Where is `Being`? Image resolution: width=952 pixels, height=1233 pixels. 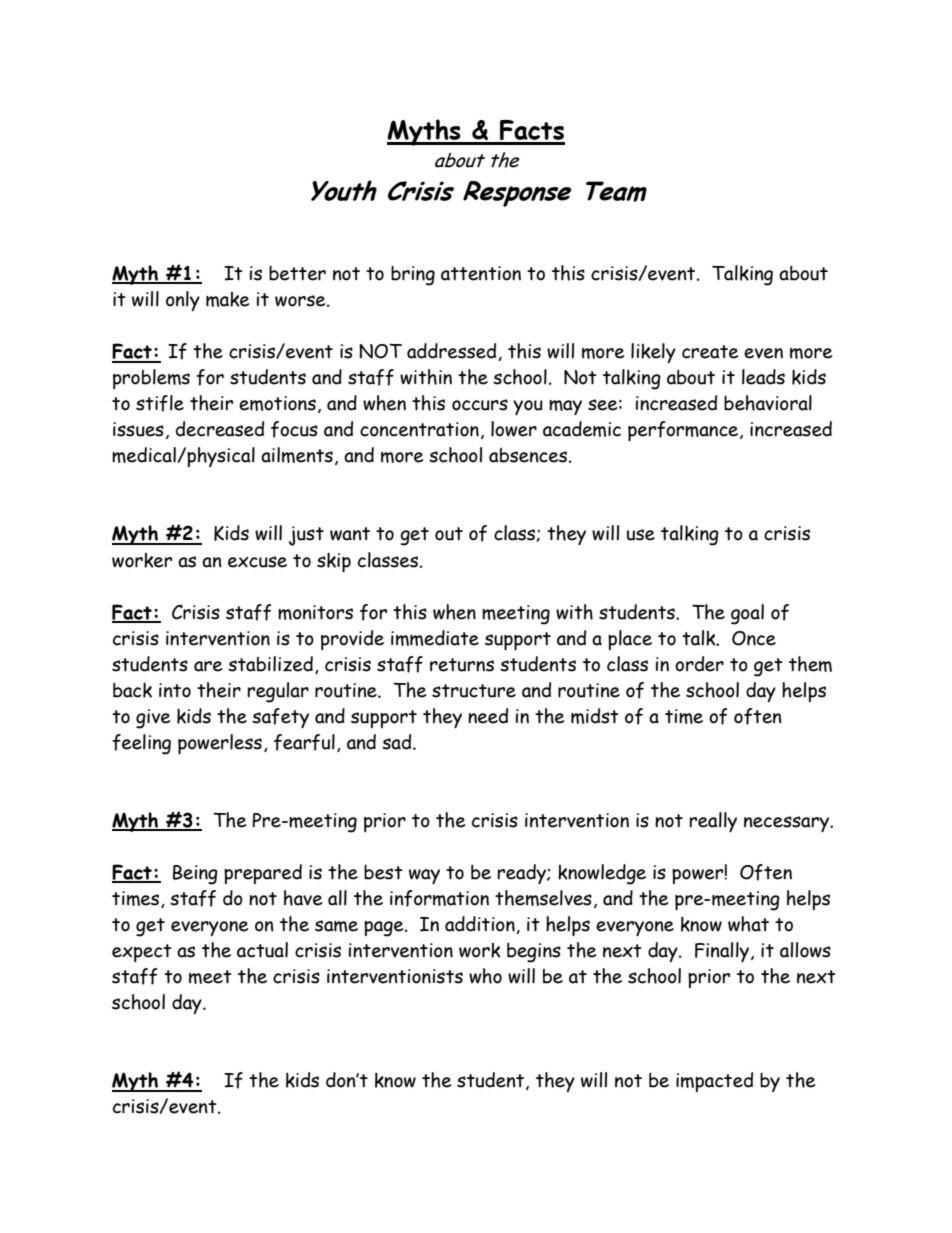
Being is located at coordinates (195, 875).
